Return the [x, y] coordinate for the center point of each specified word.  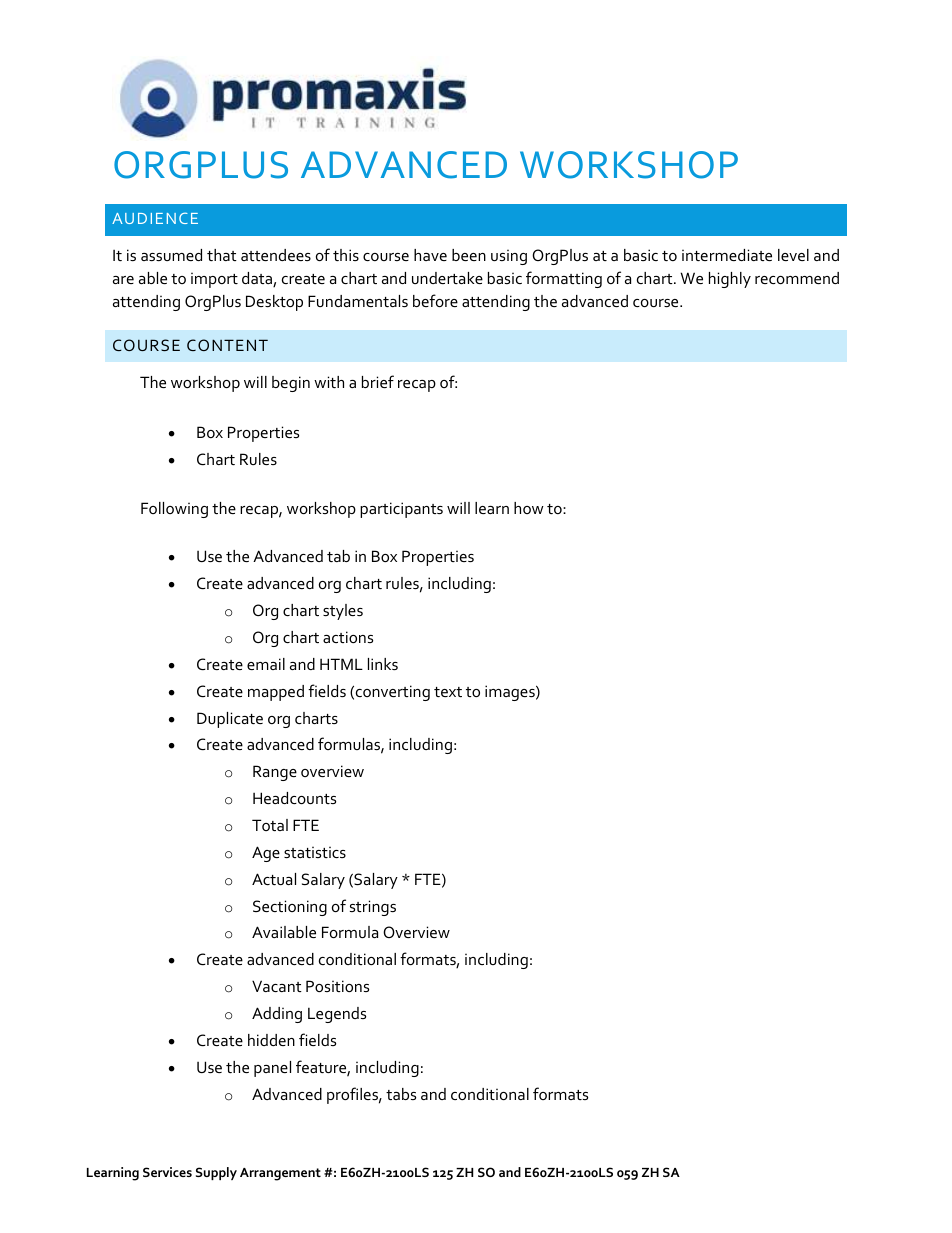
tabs [401, 1094]
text [448, 692]
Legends [337, 1015]
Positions [337, 986]
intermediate [727, 255]
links [383, 664]
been [469, 255]
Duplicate [230, 720]
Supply [216, 1173]
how [529, 508]
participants [401, 510]
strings [373, 908]
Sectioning [290, 908]
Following [174, 510]
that [222, 255]
